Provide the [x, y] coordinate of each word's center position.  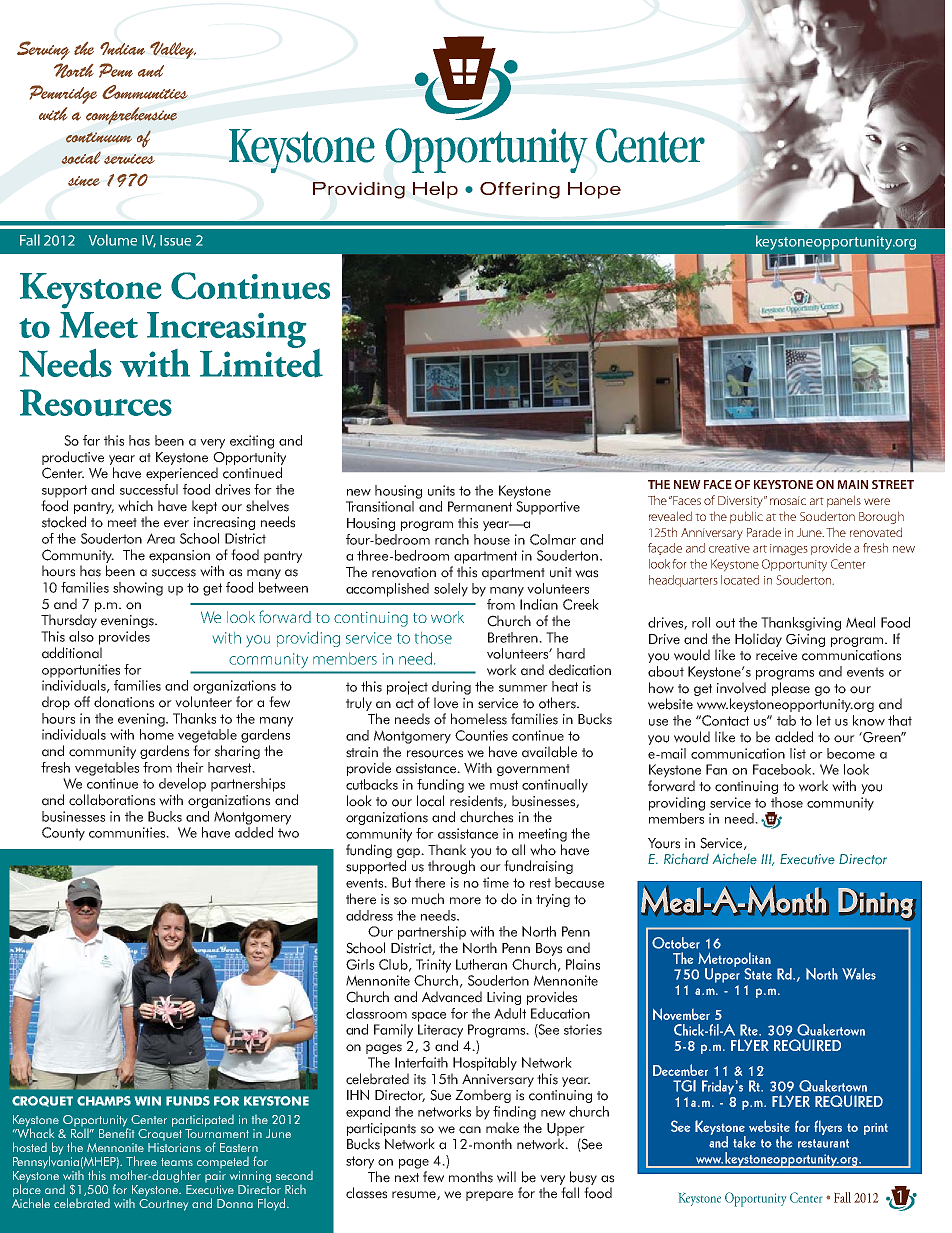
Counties [481, 735]
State [758, 974]
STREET [893, 484]
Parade [764, 532]
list [798, 753]
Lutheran [481, 964]
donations [124, 702]
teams [177, 1162]
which [135, 506]
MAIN [852, 484]
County [63, 834]
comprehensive [131, 115]
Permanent [480, 506]
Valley [173, 50]
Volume [113, 240]
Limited [261, 362]
